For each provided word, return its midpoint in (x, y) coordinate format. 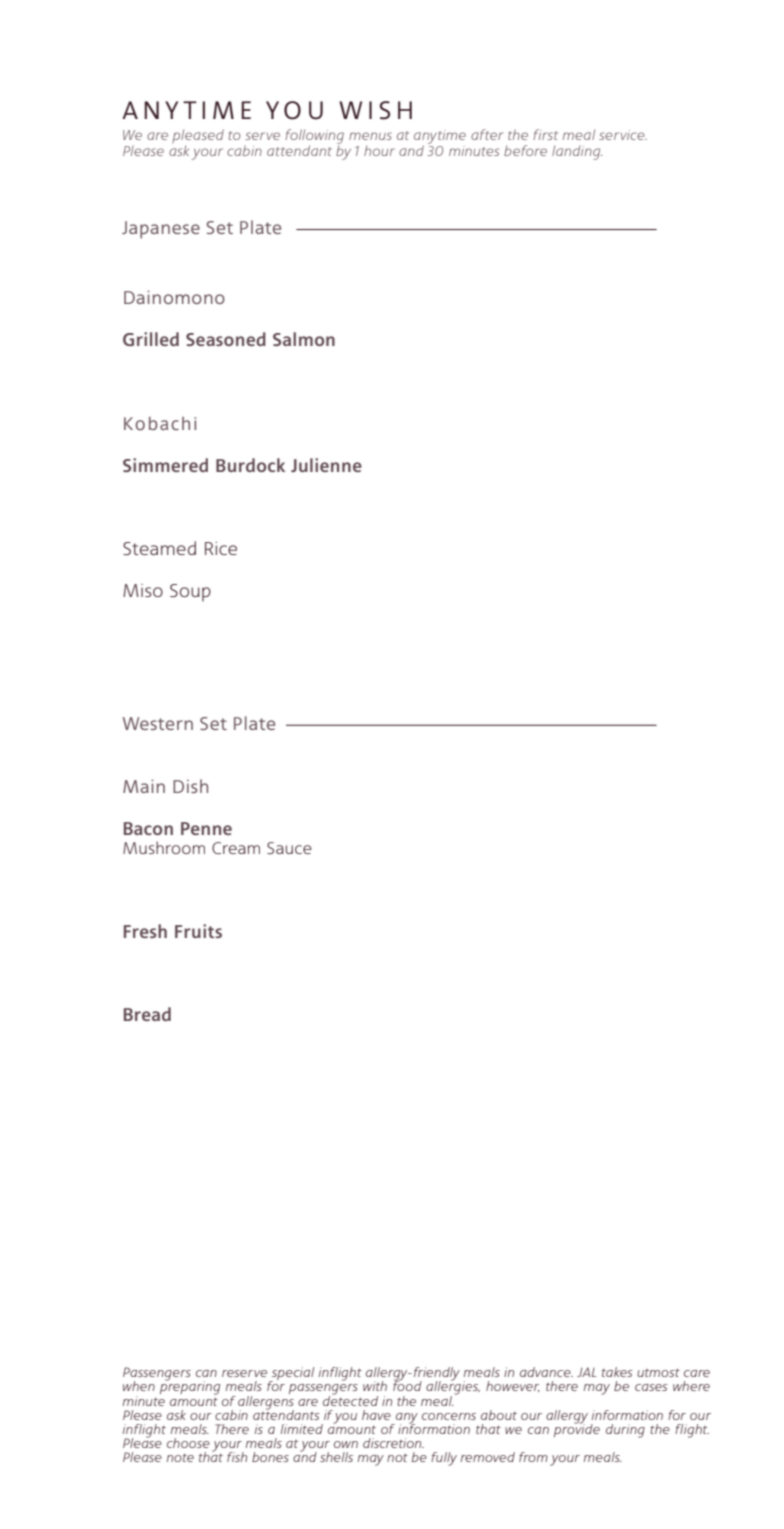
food (407, 1385)
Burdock (250, 465)
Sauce (289, 848)
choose (188, 1443)
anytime (440, 138)
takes (617, 1372)
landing (577, 152)
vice (634, 135)
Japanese (161, 230)
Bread (147, 1014)
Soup (190, 593)
